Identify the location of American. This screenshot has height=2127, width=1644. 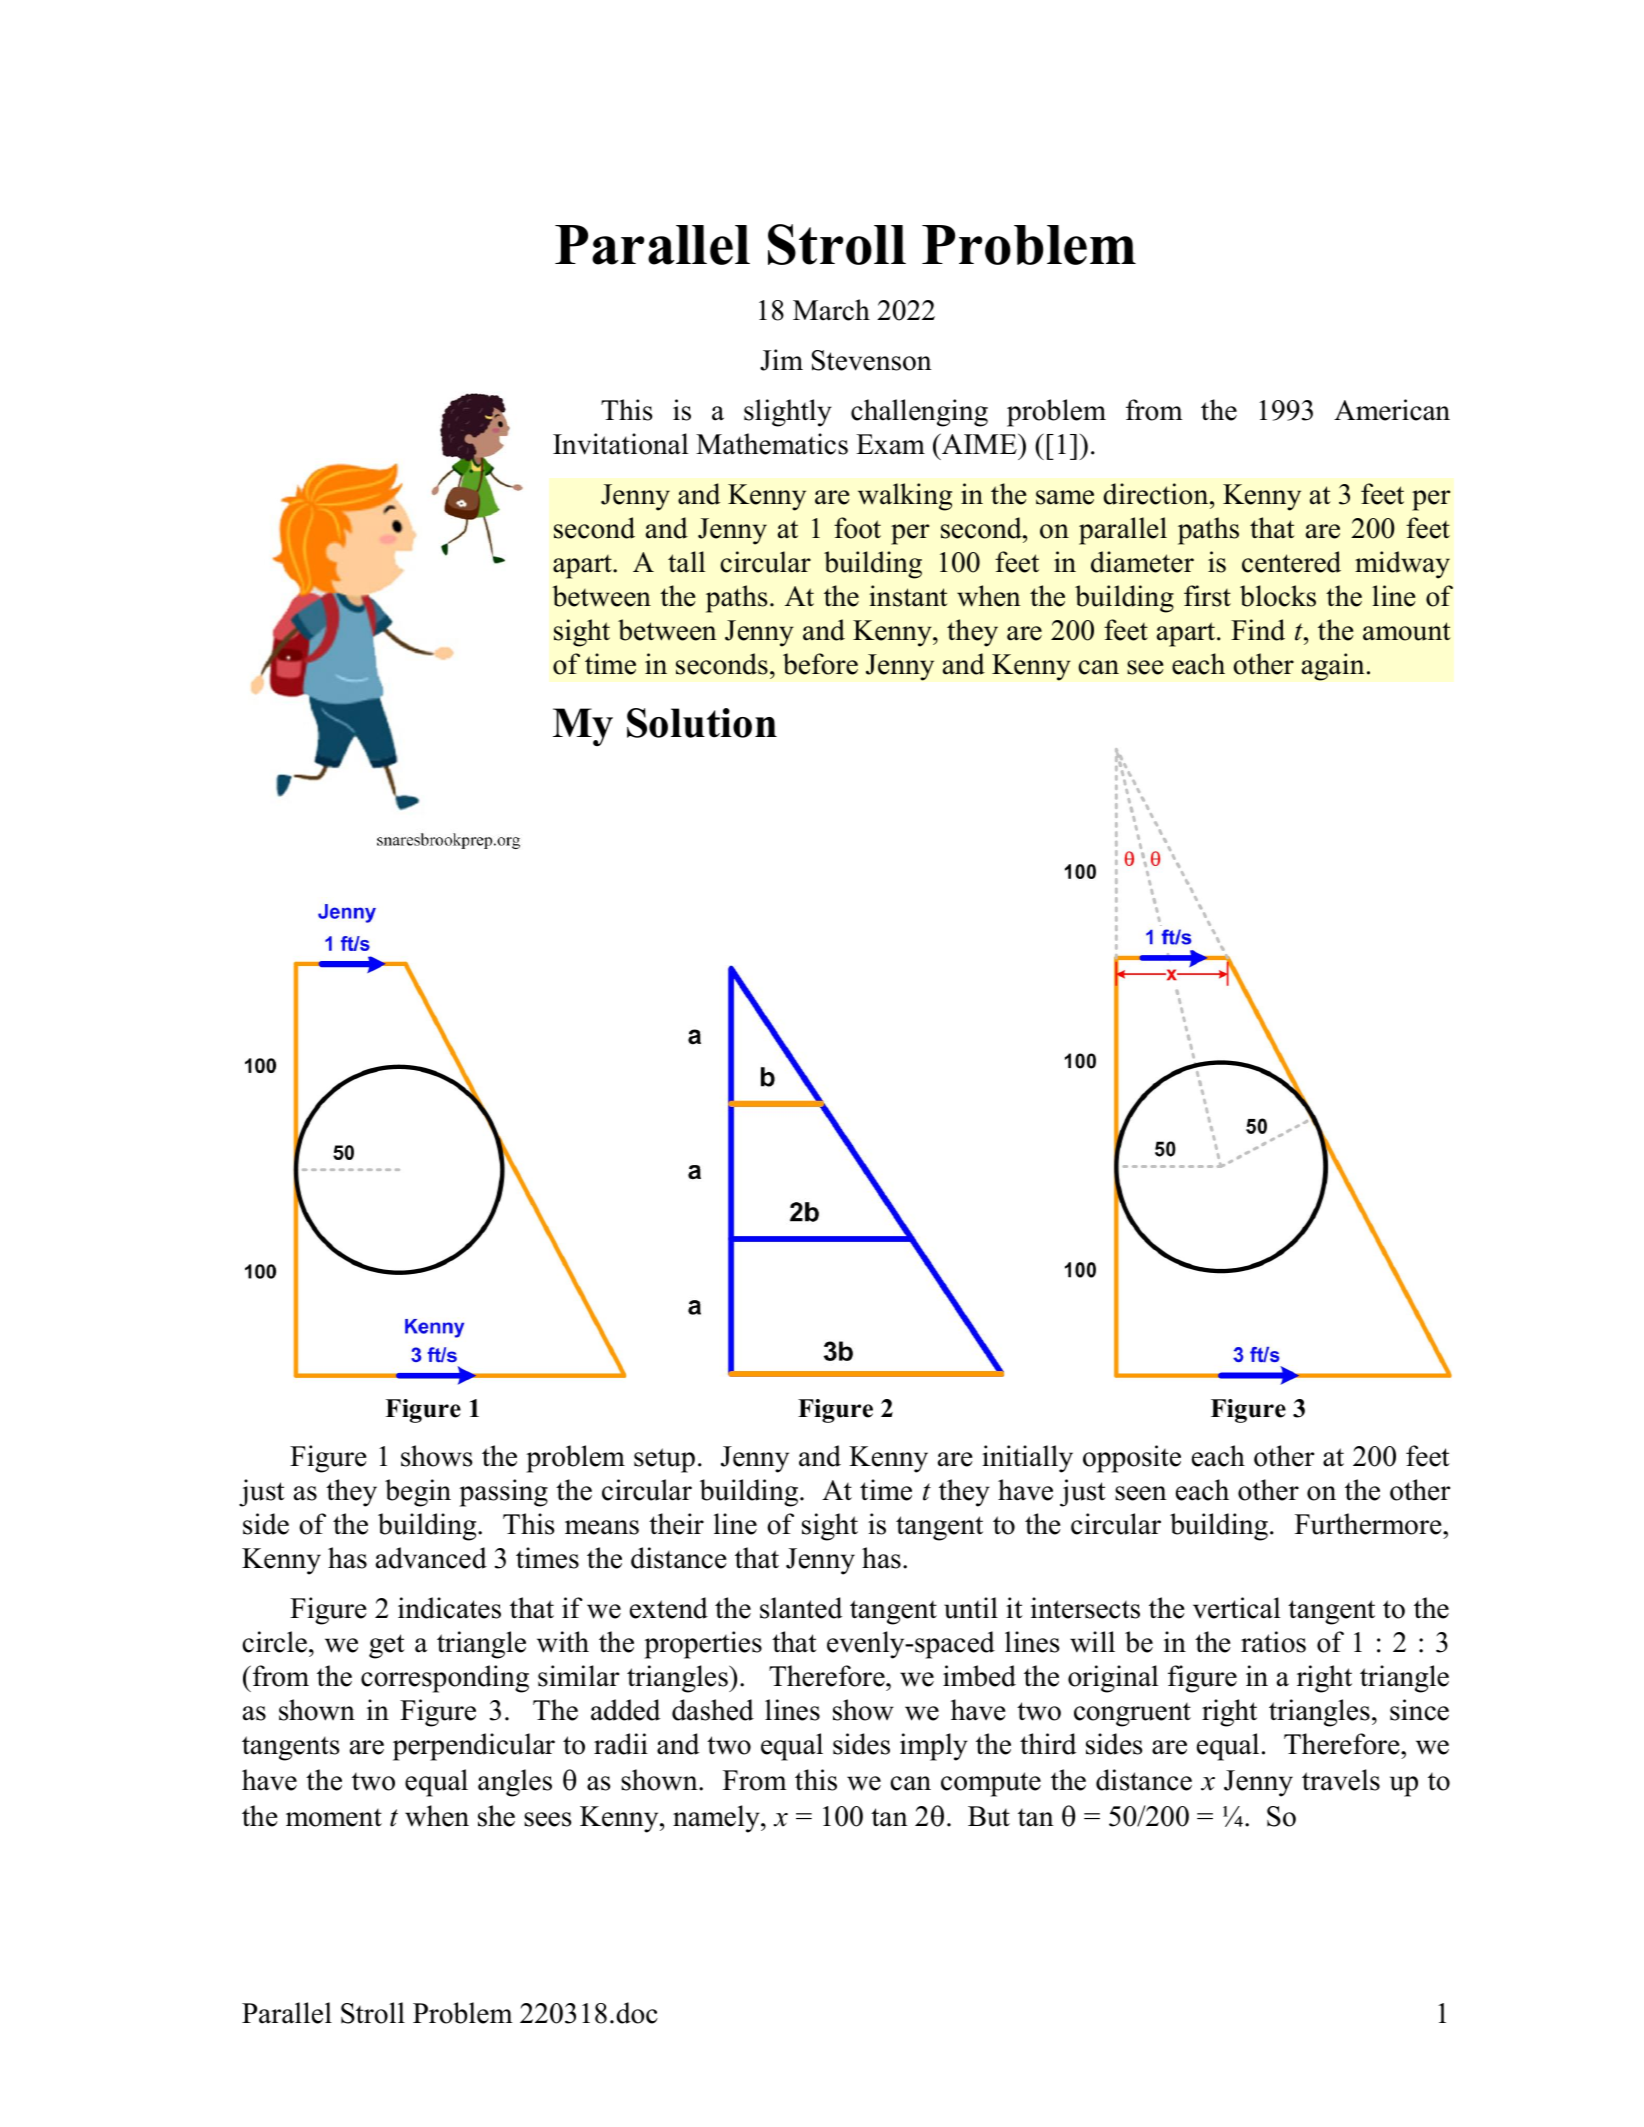
(1392, 410).
